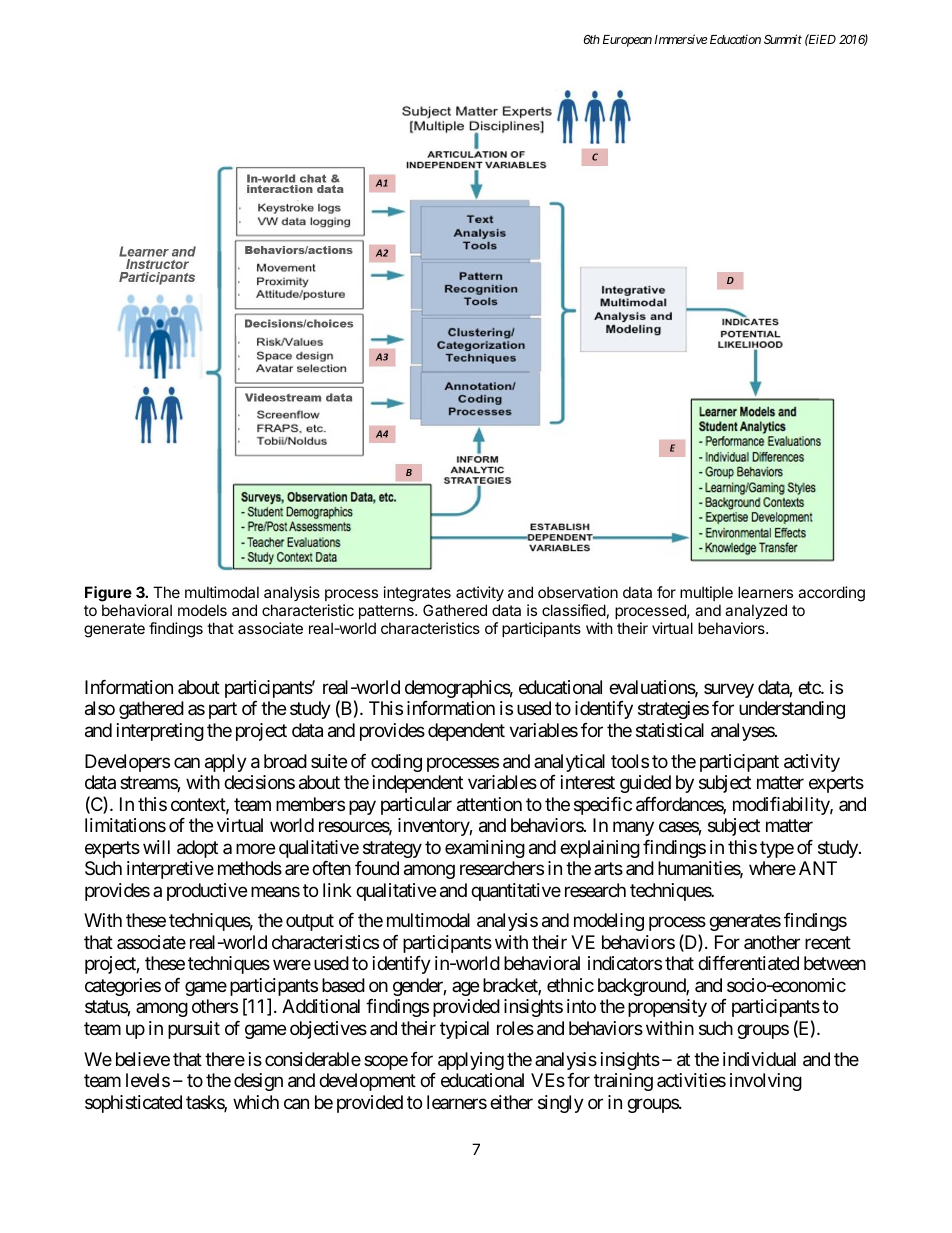 The image size is (952, 1233). What do you see at coordinates (627, 41) in the image?
I see `European` at bounding box center [627, 41].
